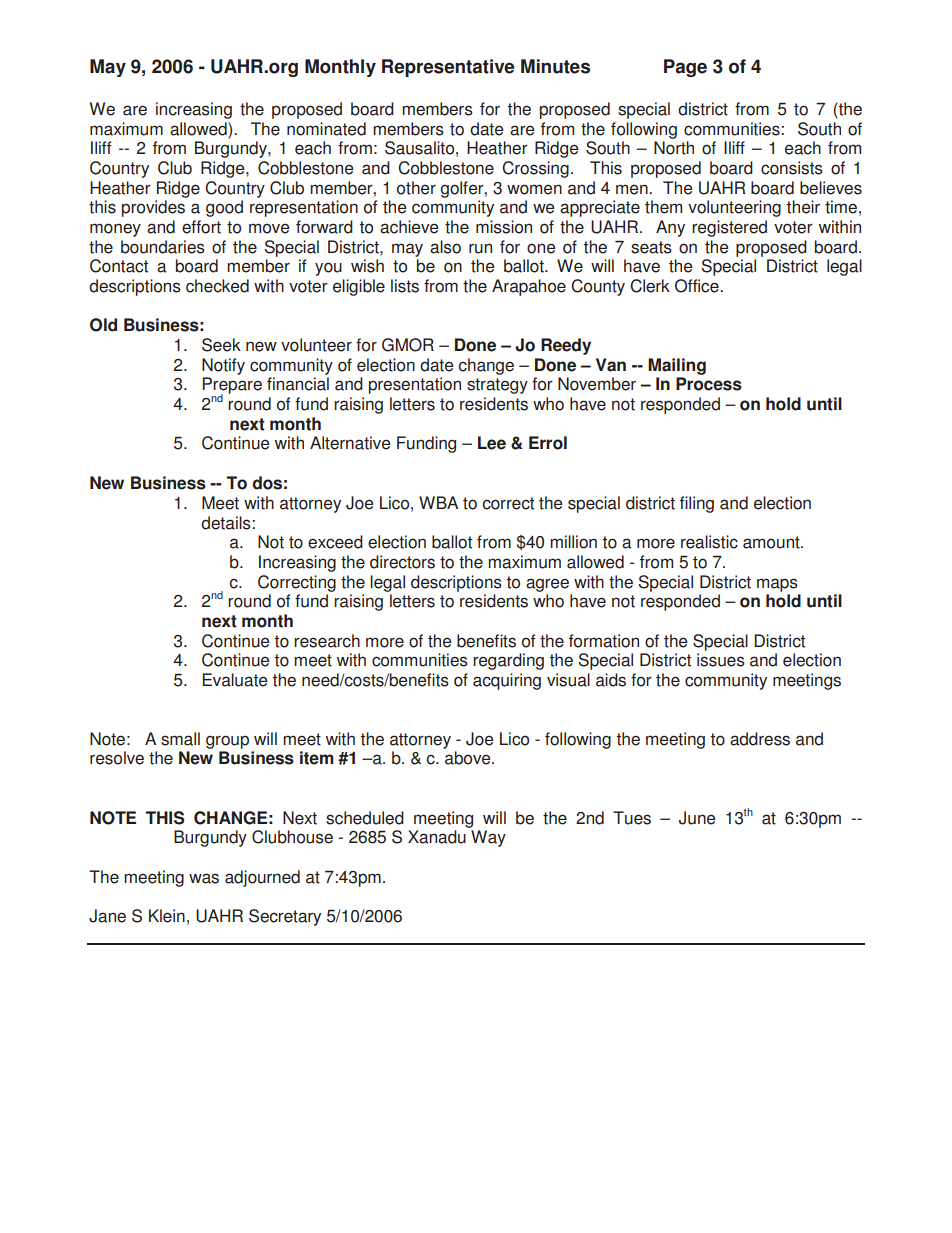  Describe the element at coordinates (448, 68) in the screenshot. I see `Representative` at that location.
